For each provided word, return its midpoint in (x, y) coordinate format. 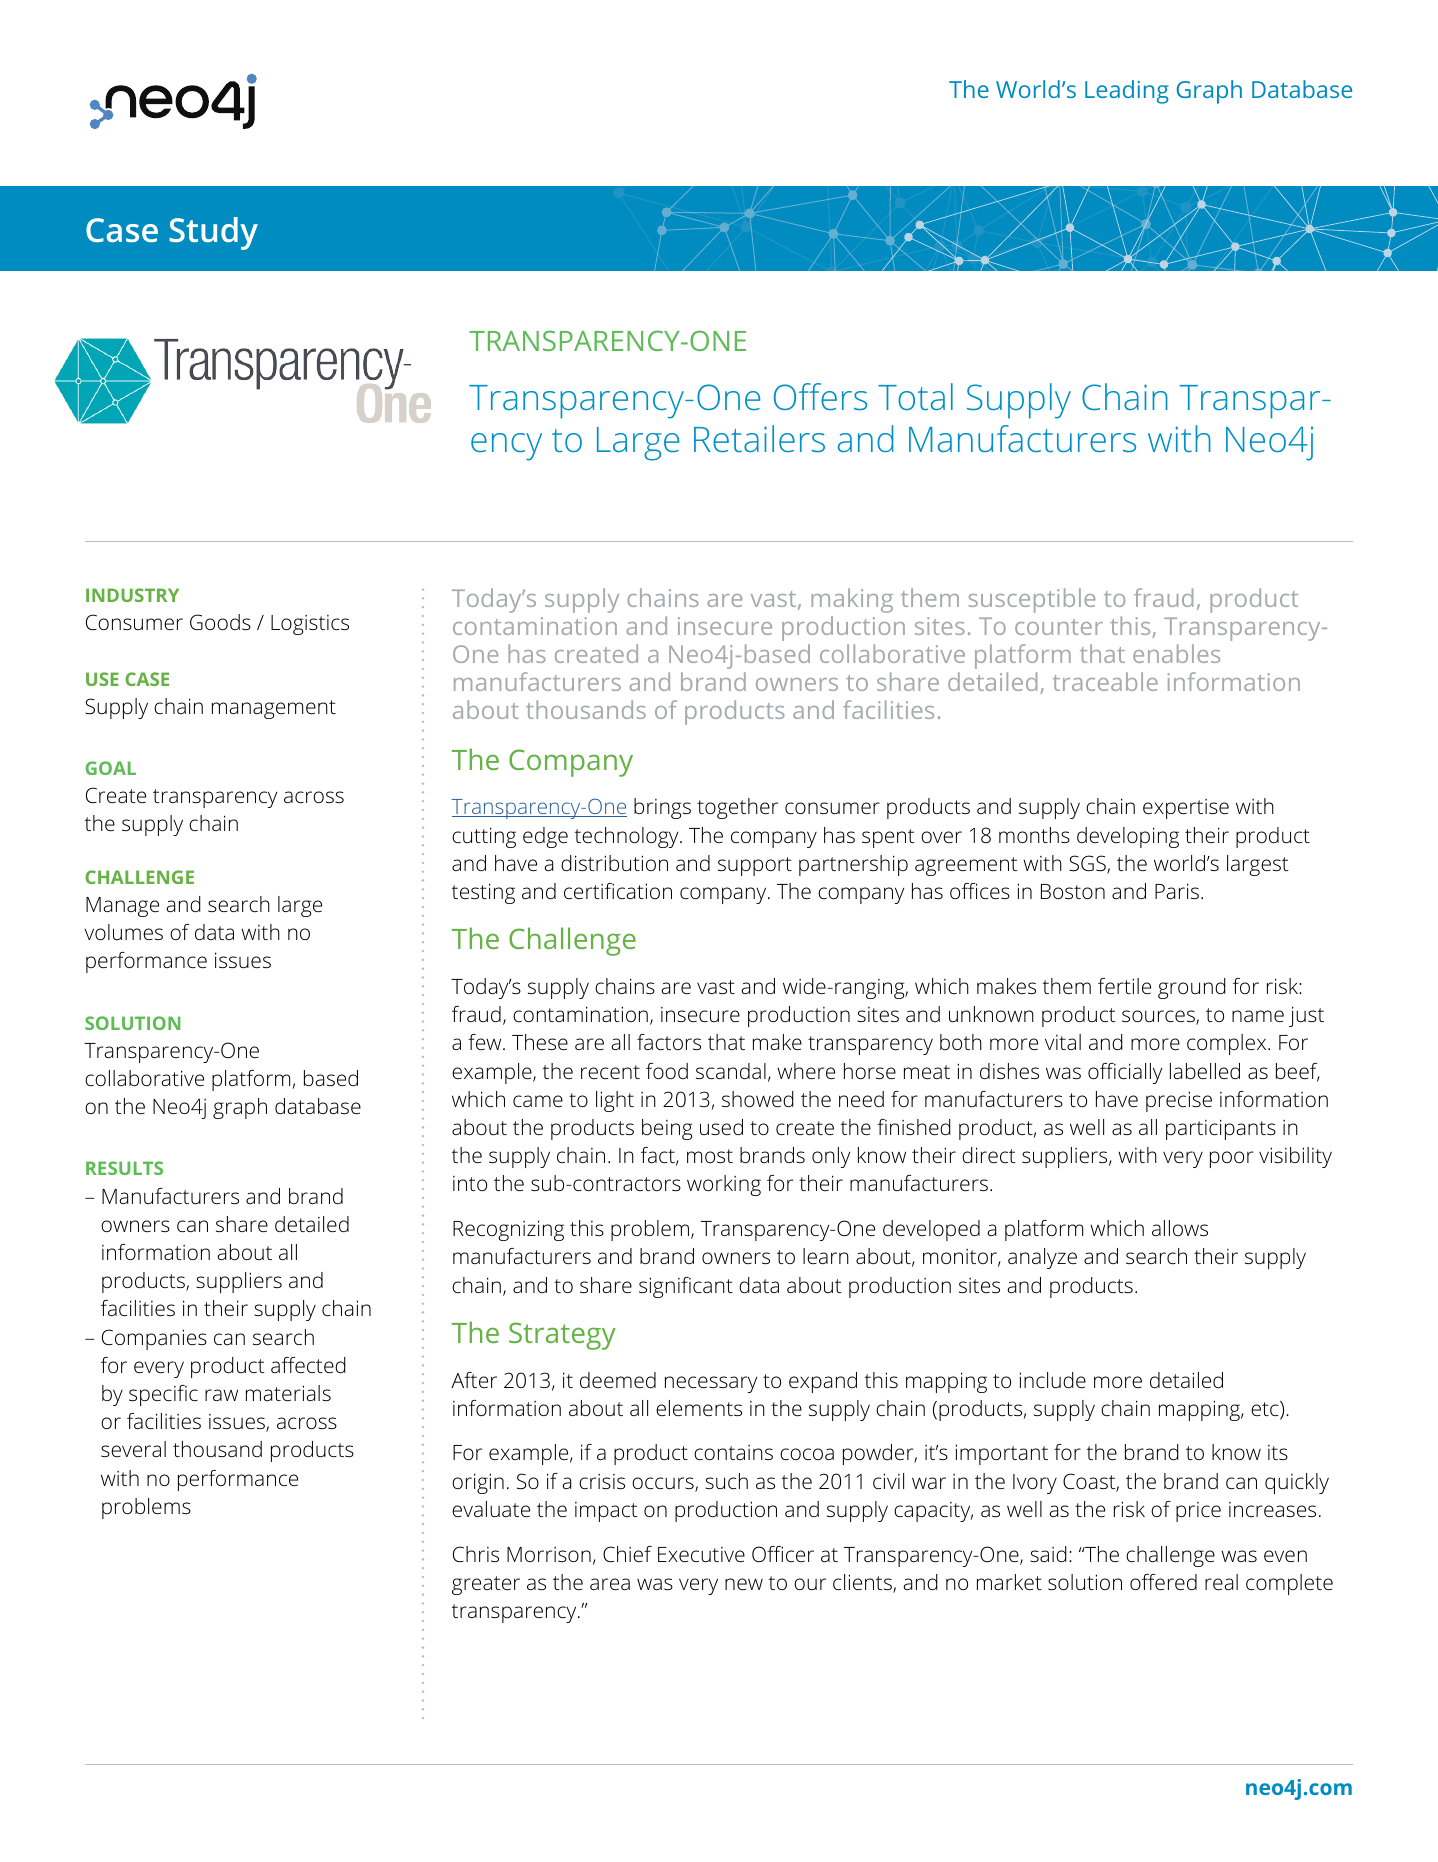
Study (213, 233)
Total (915, 396)
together (737, 808)
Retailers (759, 438)
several (133, 1449)
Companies (154, 1339)
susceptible (1032, 600)
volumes (123, 932)
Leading (1127, 92)
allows (1180, 1228)
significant (686, 1287)
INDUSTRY (132, 595)
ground (1192, 988)
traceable (1105, 681)
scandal (731, 1071)
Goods (220, 622)
